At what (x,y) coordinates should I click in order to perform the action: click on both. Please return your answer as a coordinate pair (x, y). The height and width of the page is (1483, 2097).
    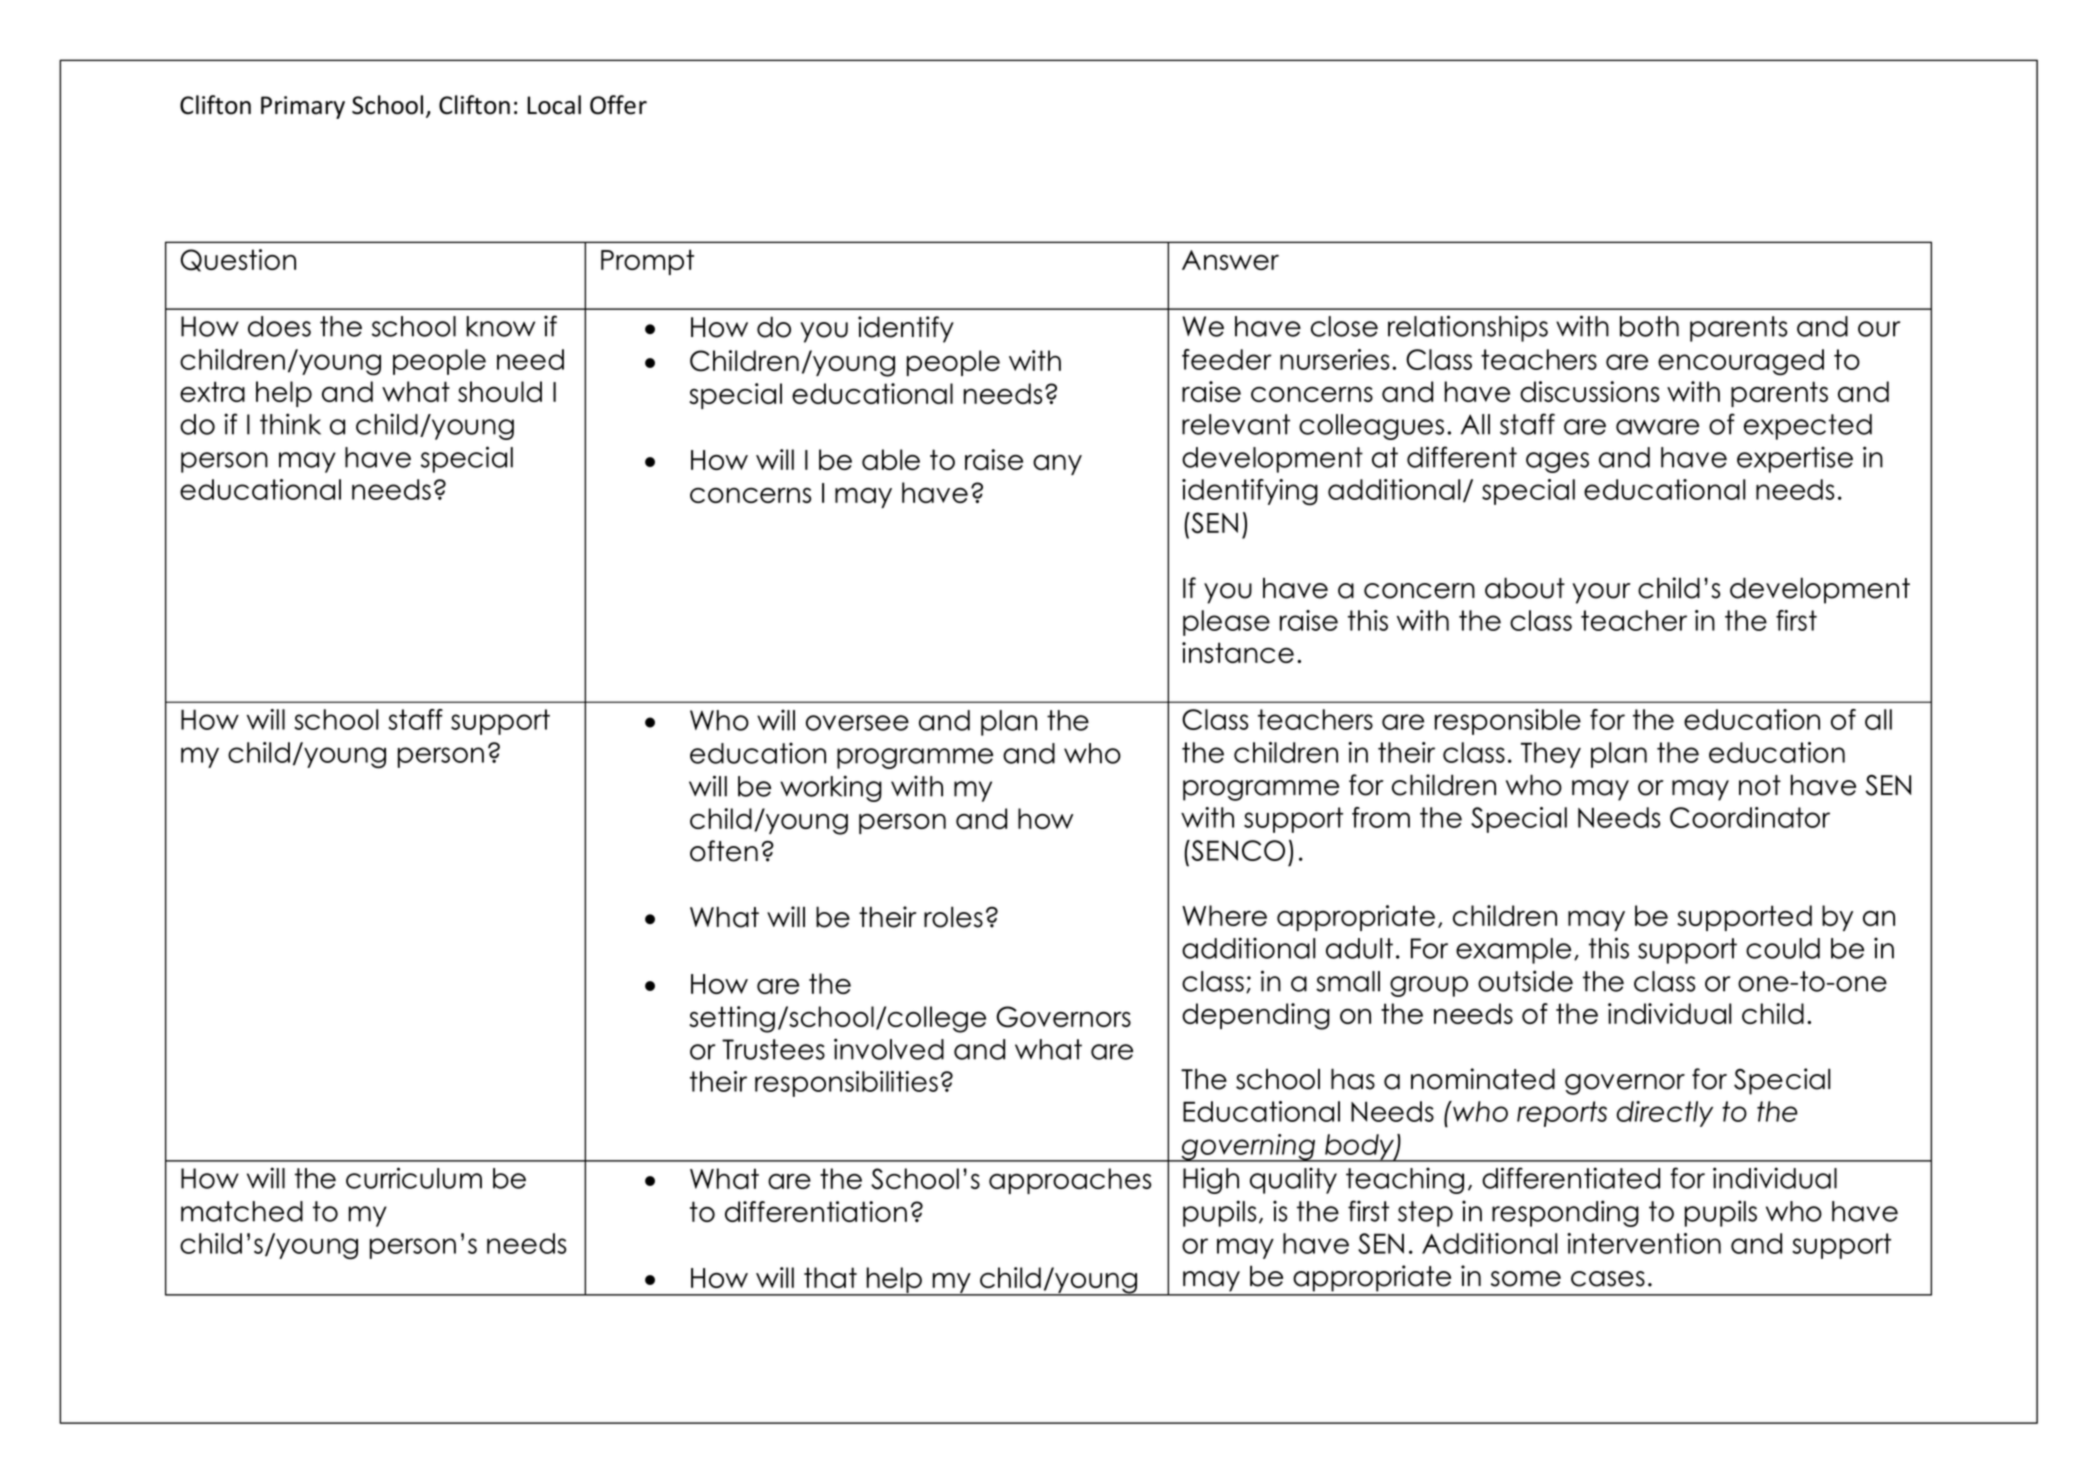
    Looking at the image, I should click on (1649, 326).
